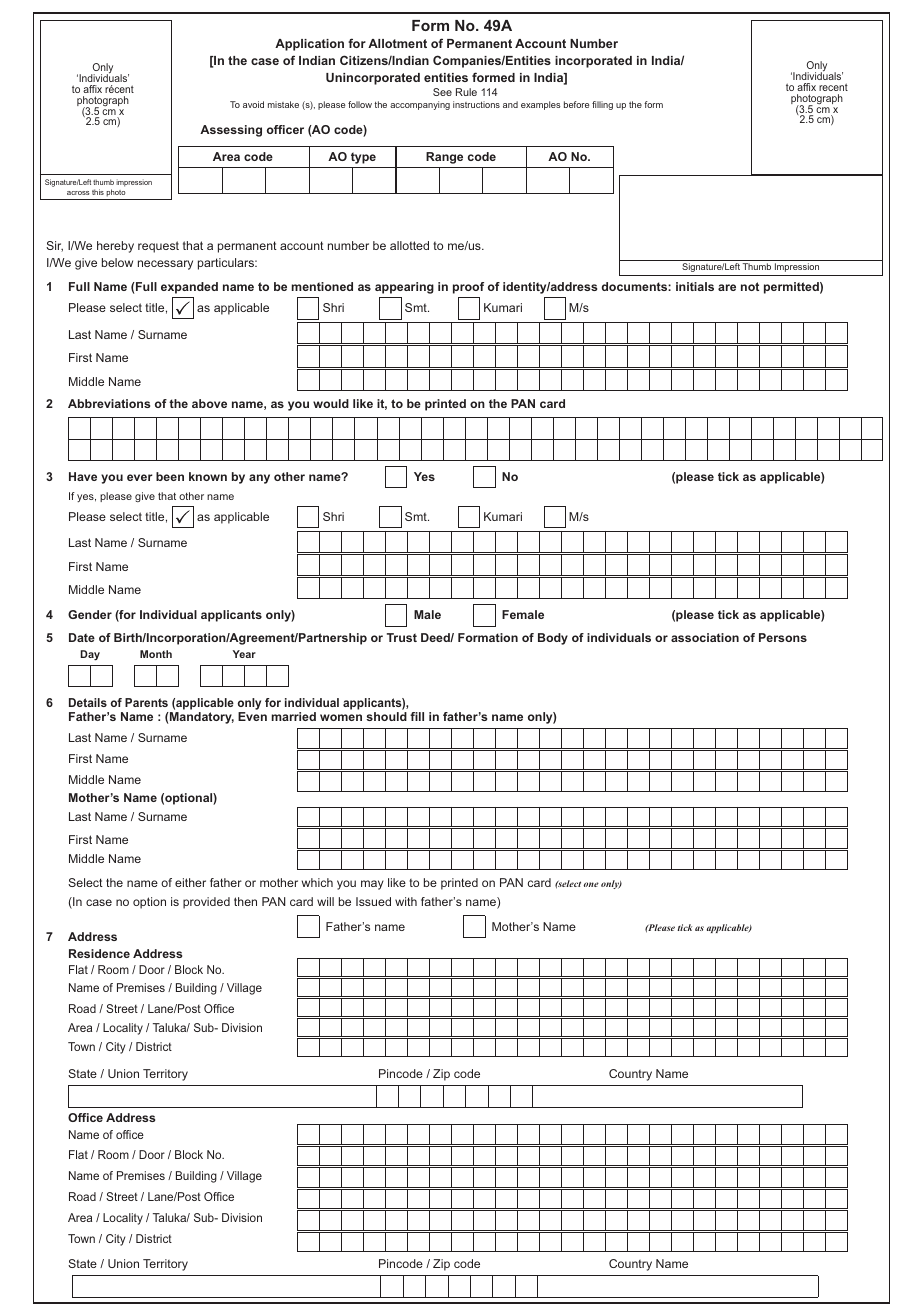 This screenshot has width=923, height=1316. What do you see at coordinates (146, 702) in the screenshot?
I see `Parents` at bounding box center [146, 702].
